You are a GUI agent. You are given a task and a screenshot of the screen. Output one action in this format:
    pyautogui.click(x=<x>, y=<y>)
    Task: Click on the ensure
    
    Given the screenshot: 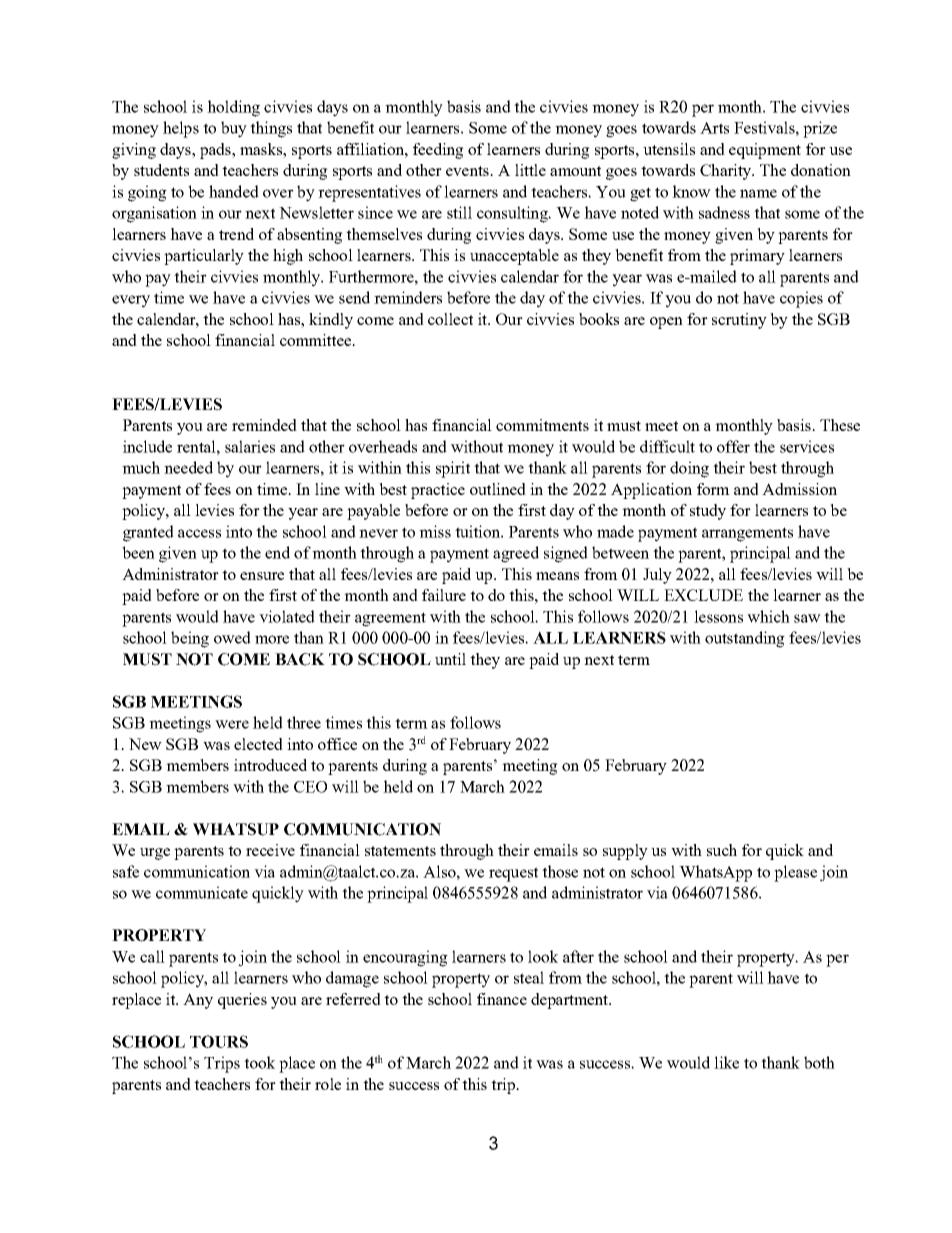 What is the action you would take?
    pyautogui.click(x=262, y=576)
